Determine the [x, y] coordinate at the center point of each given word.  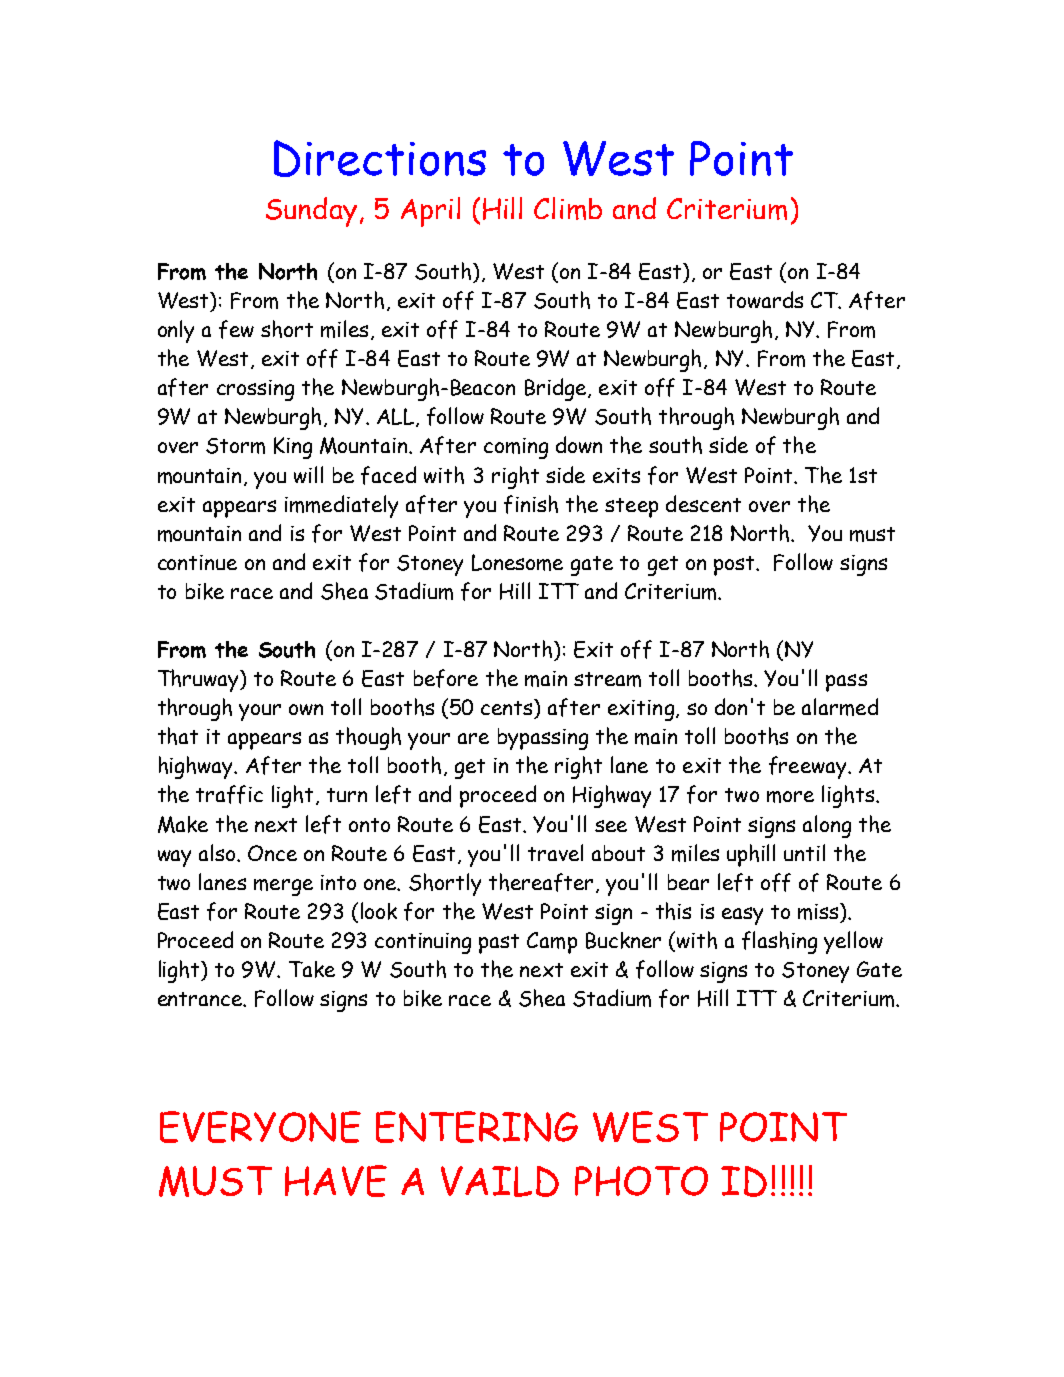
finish [531, 504]
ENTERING [477, 1127]
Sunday [311, 212]
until [804, 852]
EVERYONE [260, 1127]
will [308, 474]
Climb [568, 208]
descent [703, 503]
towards [765, 299]
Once [272, 853]
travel [555, 852]
